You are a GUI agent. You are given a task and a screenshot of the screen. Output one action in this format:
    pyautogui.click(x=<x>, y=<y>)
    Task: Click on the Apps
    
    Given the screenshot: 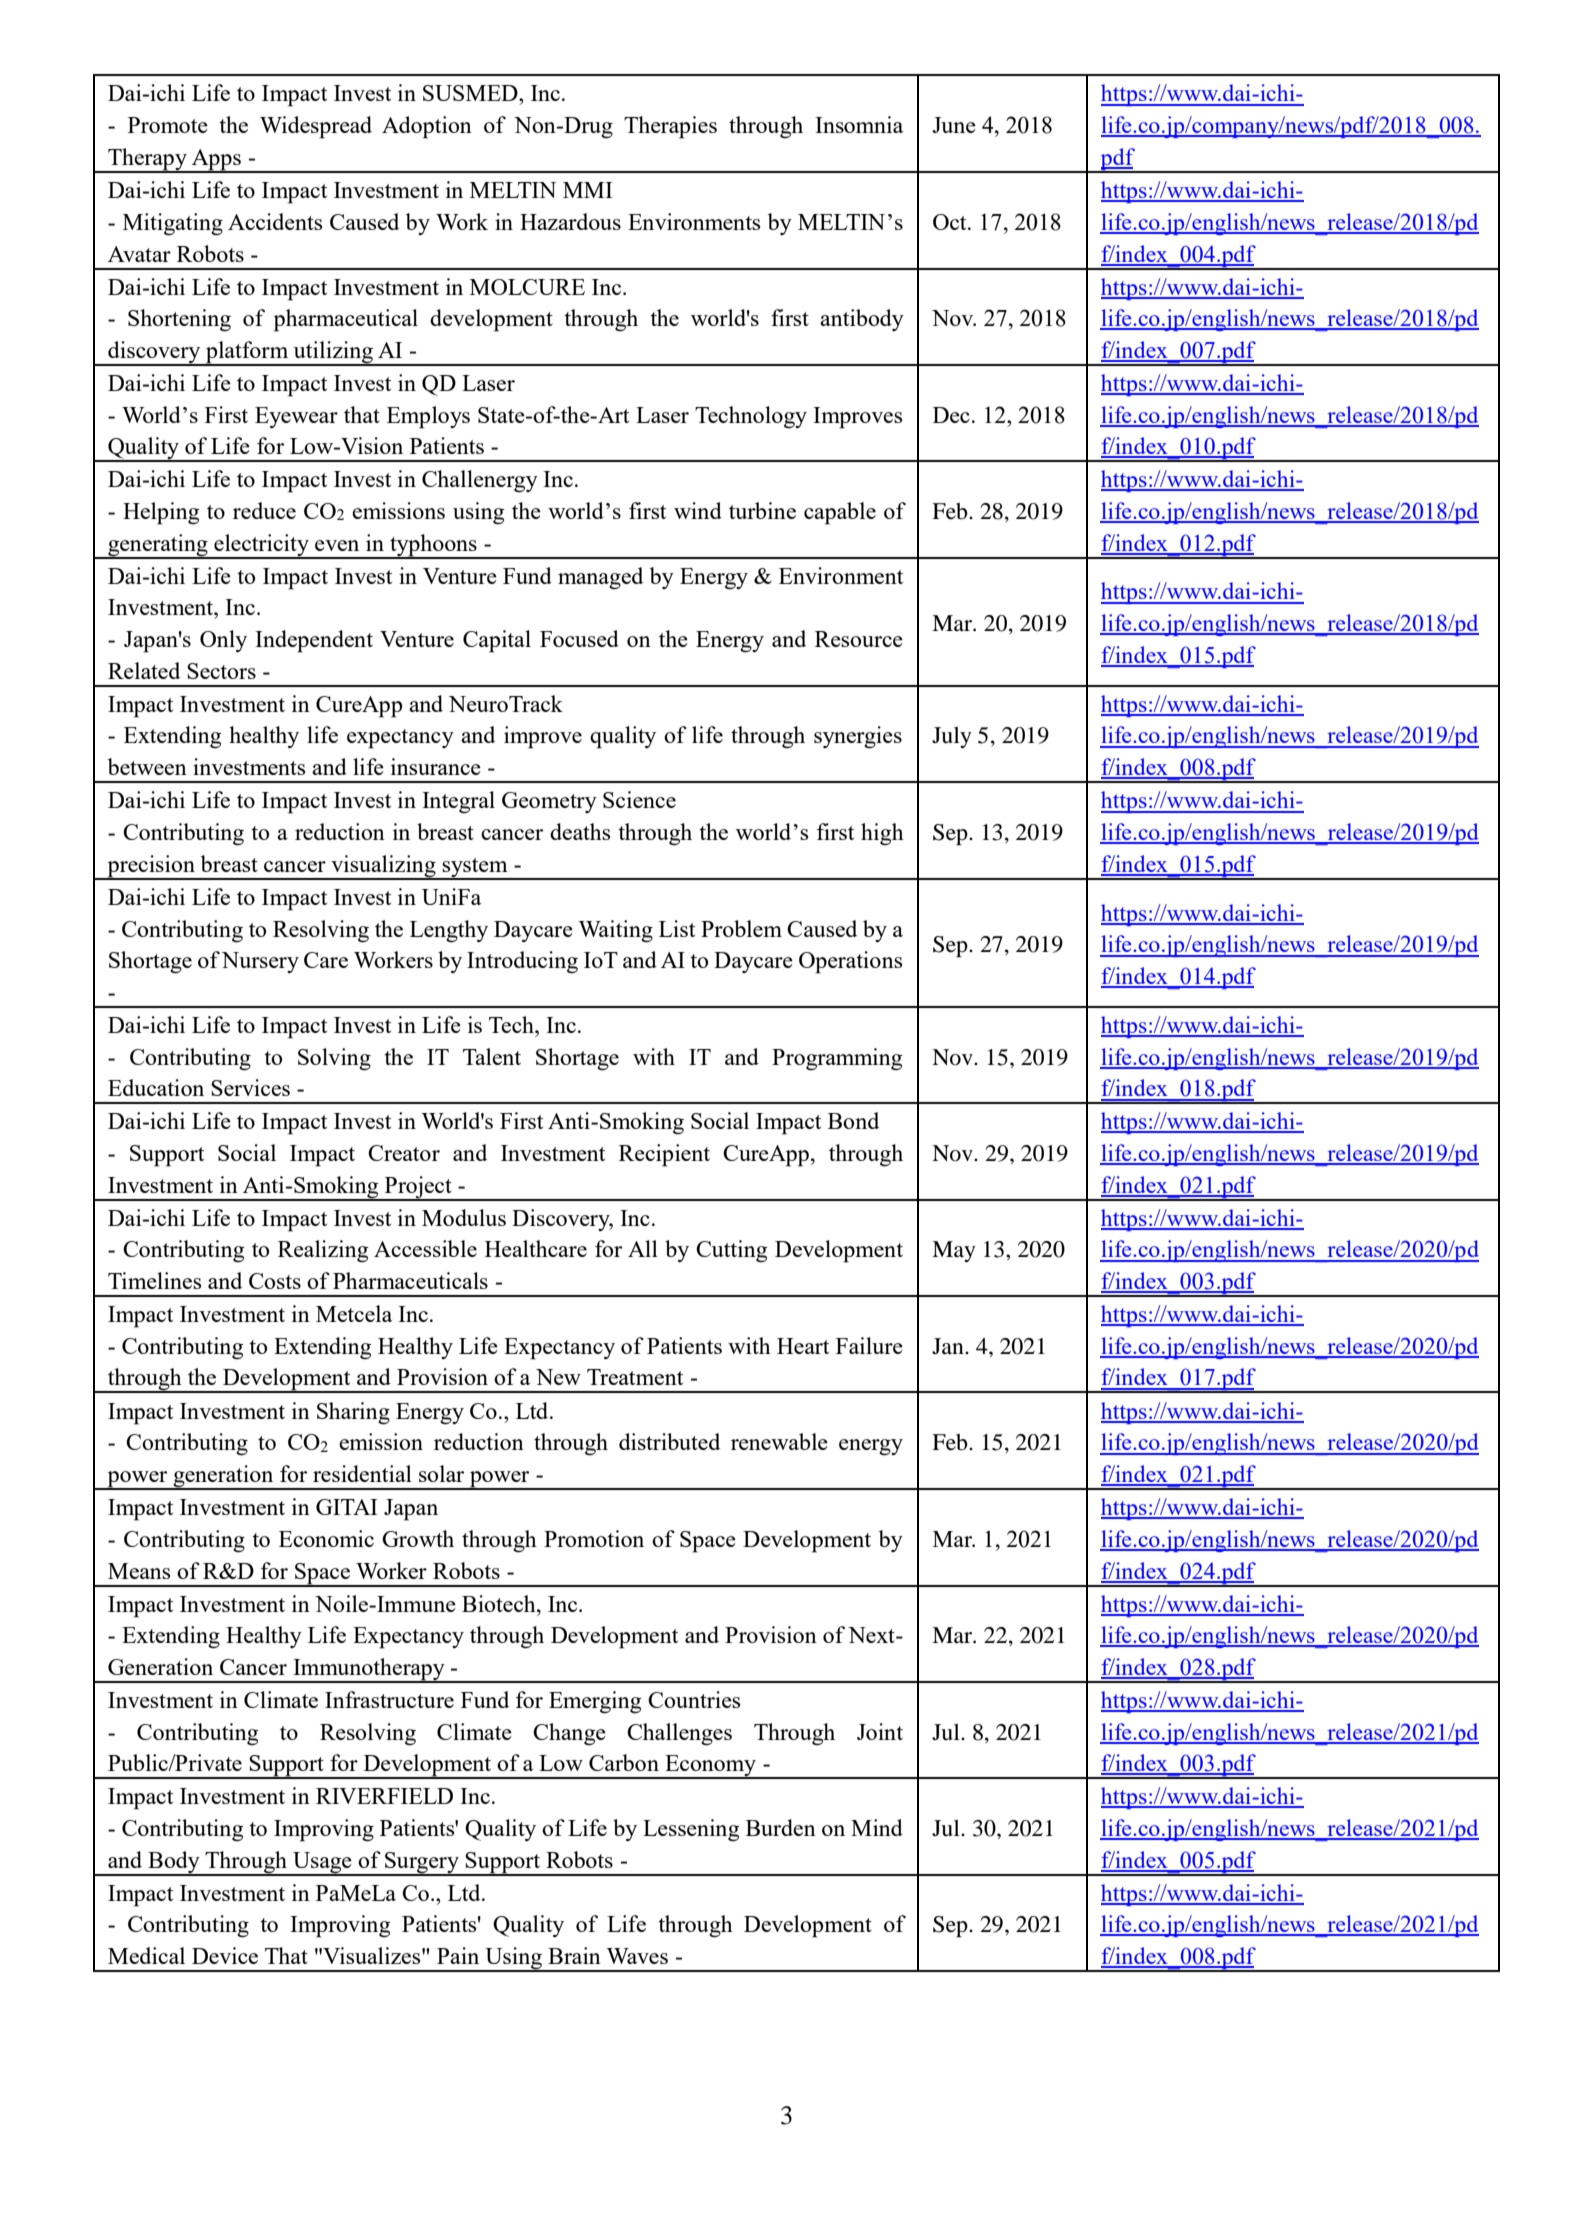 What is the action you would take?
    pyautogui.click(x=216, y=160)
